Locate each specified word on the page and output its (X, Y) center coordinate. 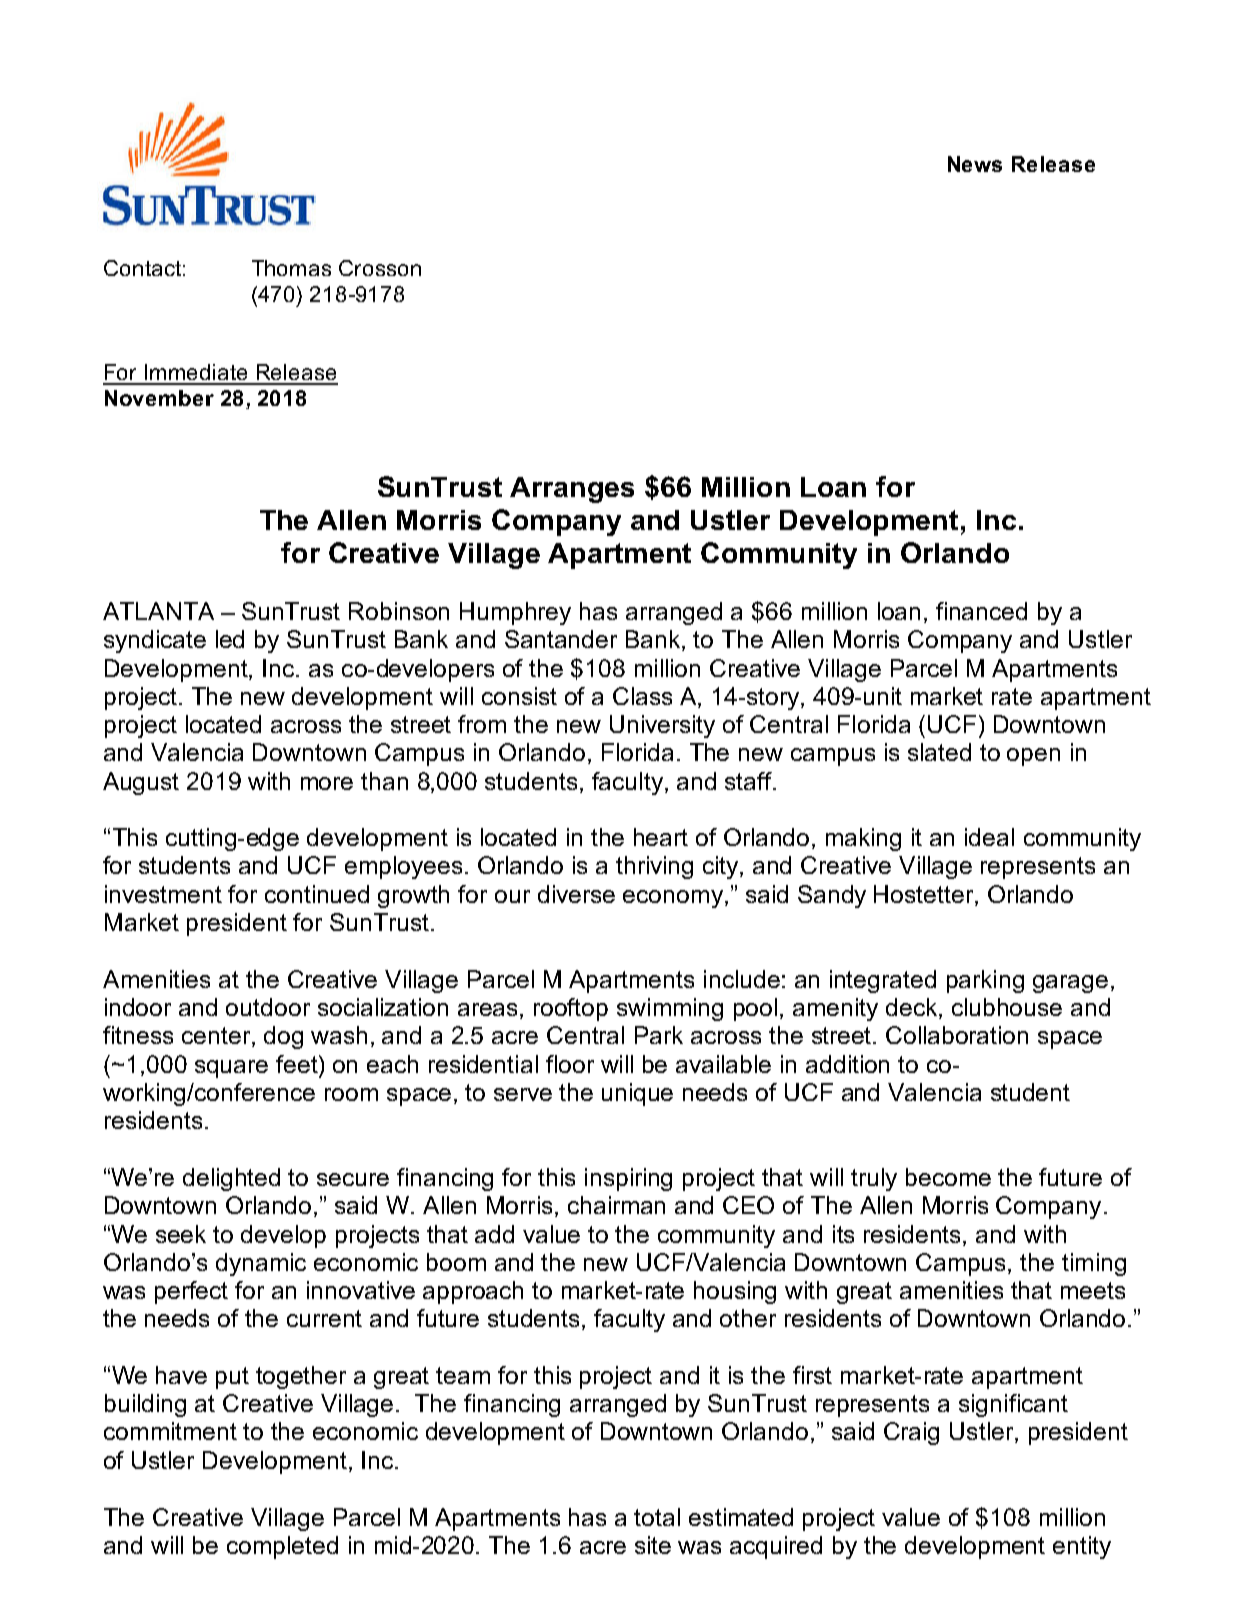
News (975, 164)
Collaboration (957, 1035)
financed (981, 611)
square (231, 1069)
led (230, 639)
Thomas (291, 268)
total (657, 1517)
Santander (561, 639)
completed (282, 1547)
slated (939, 752)
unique (637, 1094)
